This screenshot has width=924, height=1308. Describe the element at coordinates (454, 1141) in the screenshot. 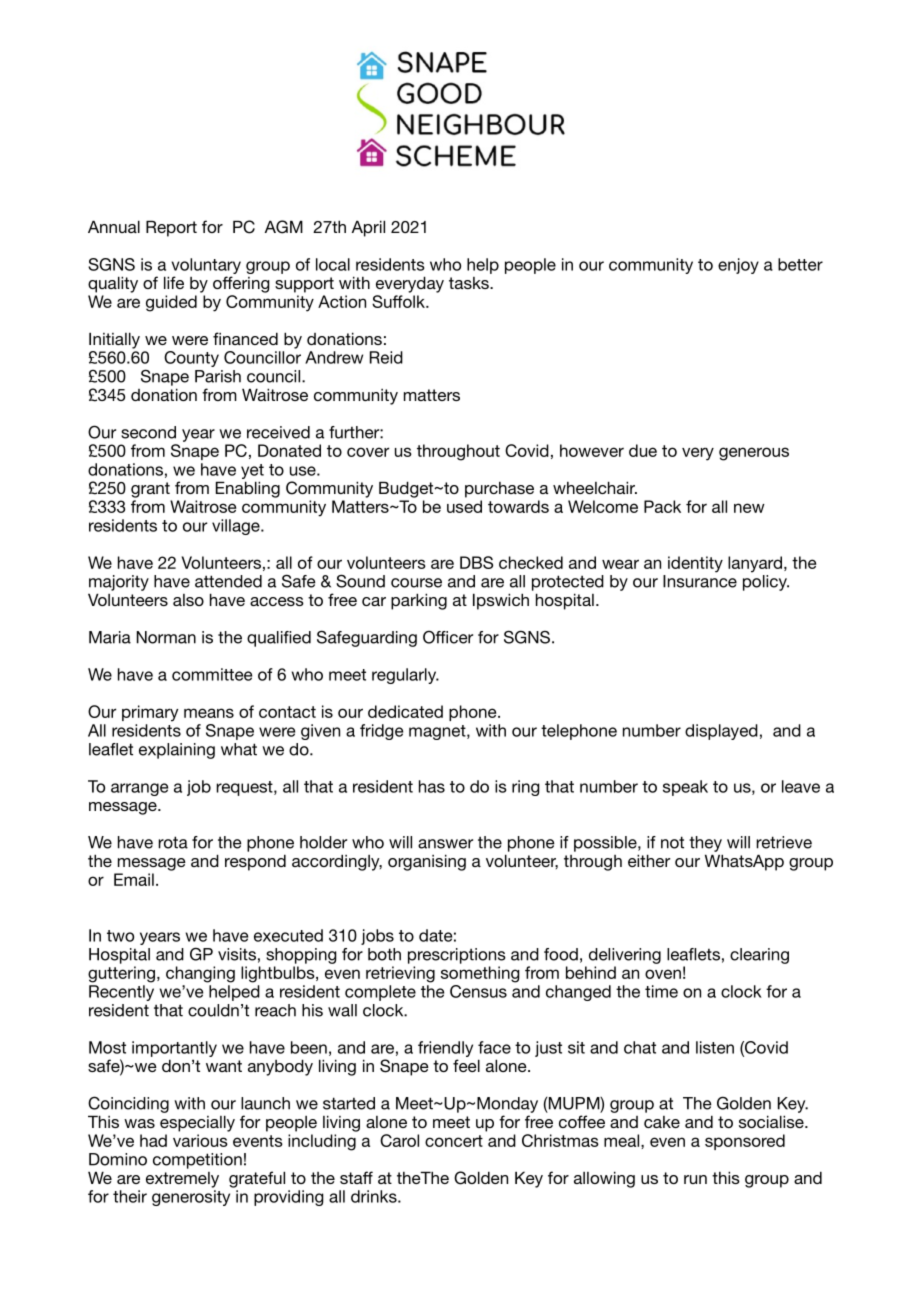

I see `concert` at that location.
